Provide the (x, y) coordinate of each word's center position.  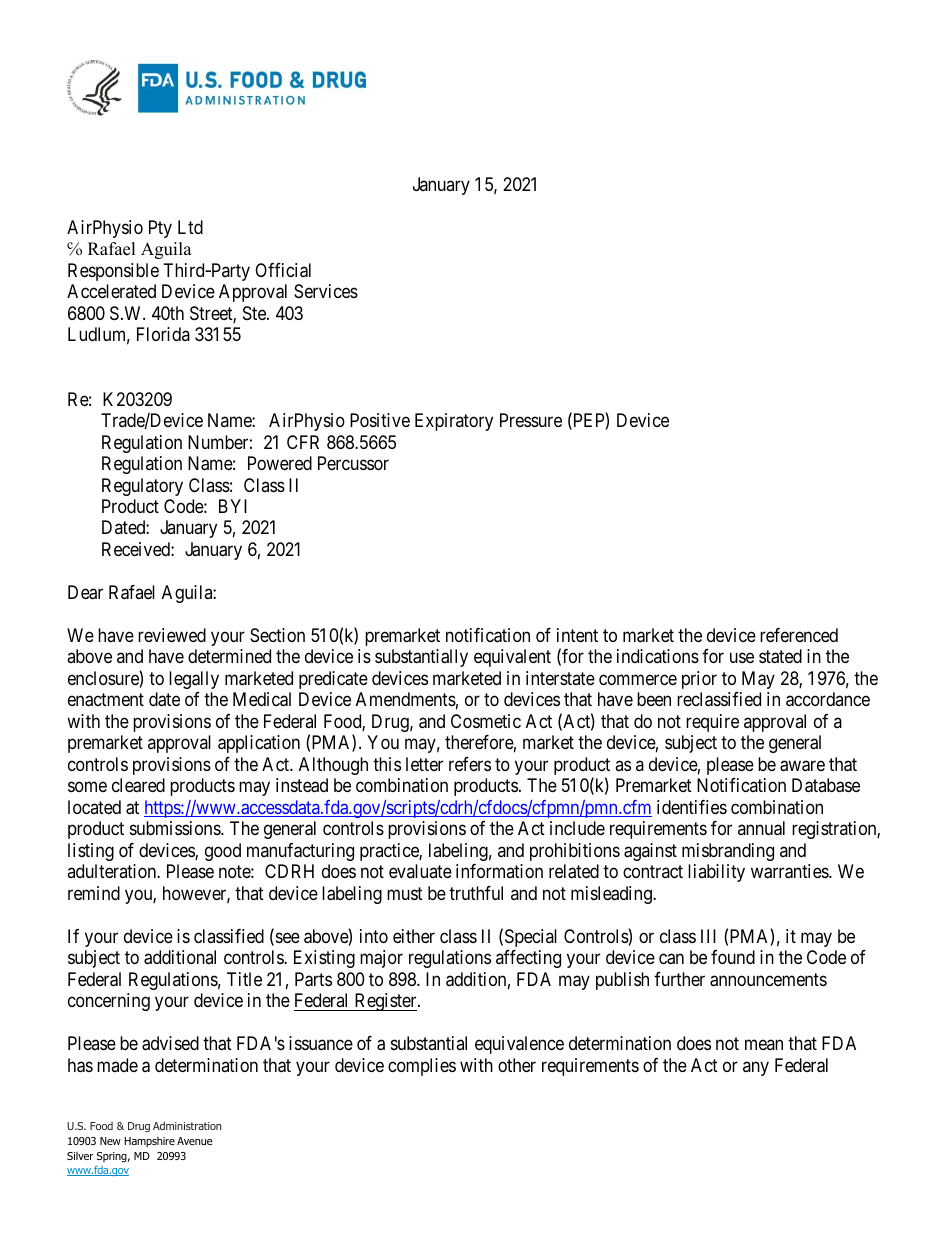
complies (422, 1067)
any (756, 1068)
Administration (187, 1125)
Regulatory (142, 487)
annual (761, 828)
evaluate (420, 871)
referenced (799, 635)
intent (577, 635)
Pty (160, 229)
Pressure (531, 420)
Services (326, 291)
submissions (176, 828)
